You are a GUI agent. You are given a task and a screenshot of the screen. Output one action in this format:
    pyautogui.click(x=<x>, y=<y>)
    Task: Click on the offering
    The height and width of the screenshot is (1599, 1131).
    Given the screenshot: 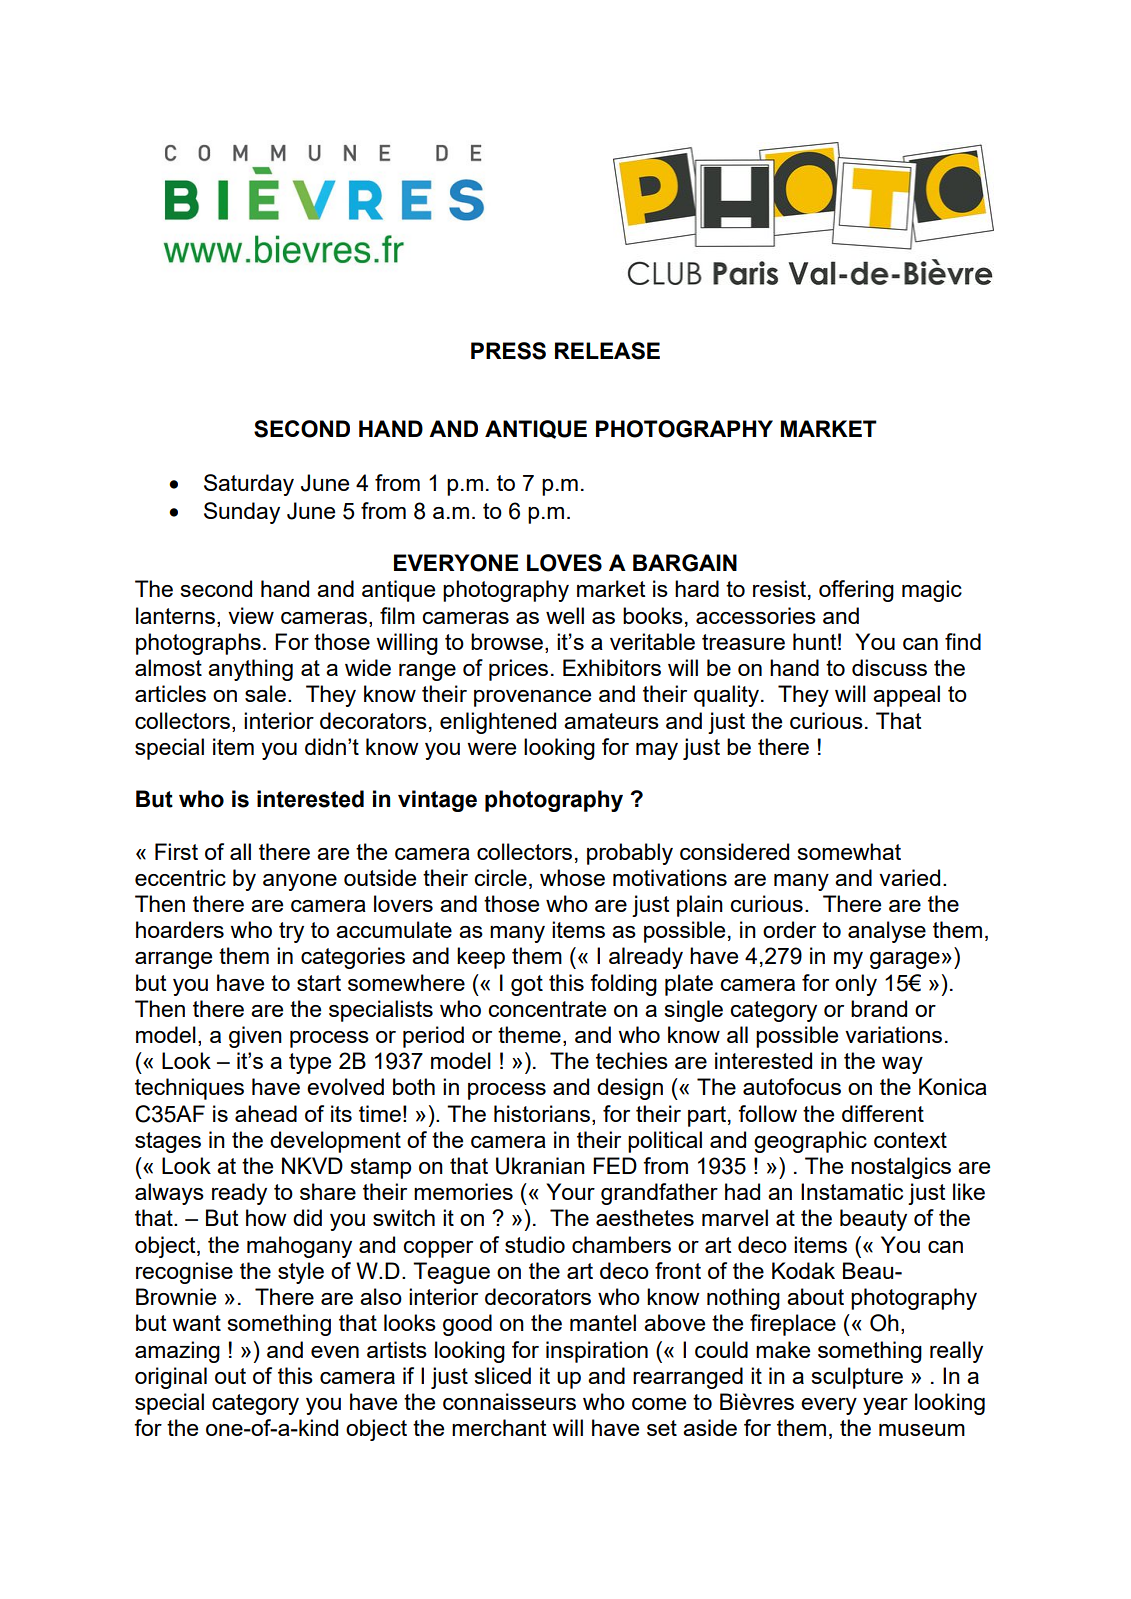 What is the action you would take?
    pyautogui.click(x=856, y=591)
